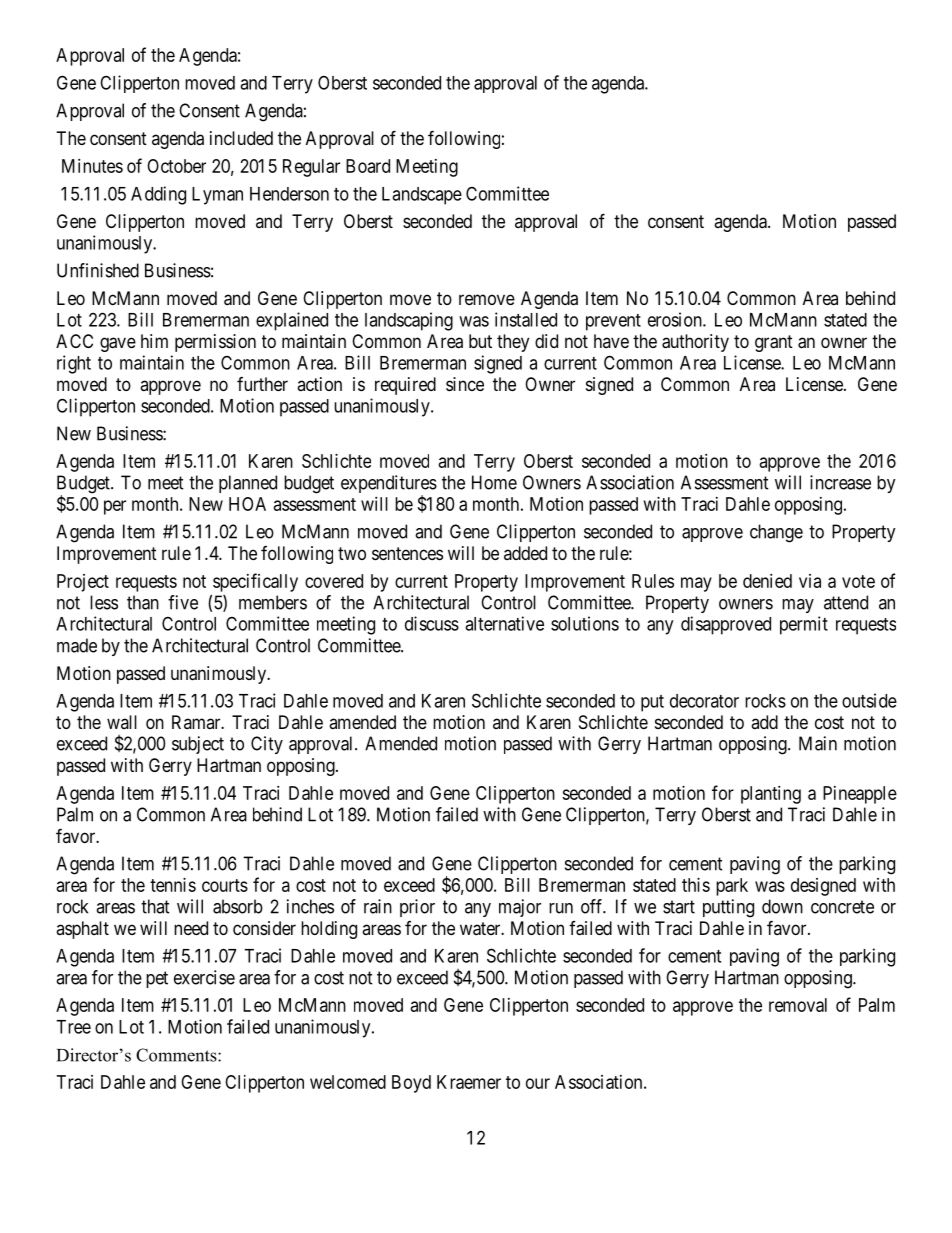  I want to click on Comments, so click(177, 1055).
